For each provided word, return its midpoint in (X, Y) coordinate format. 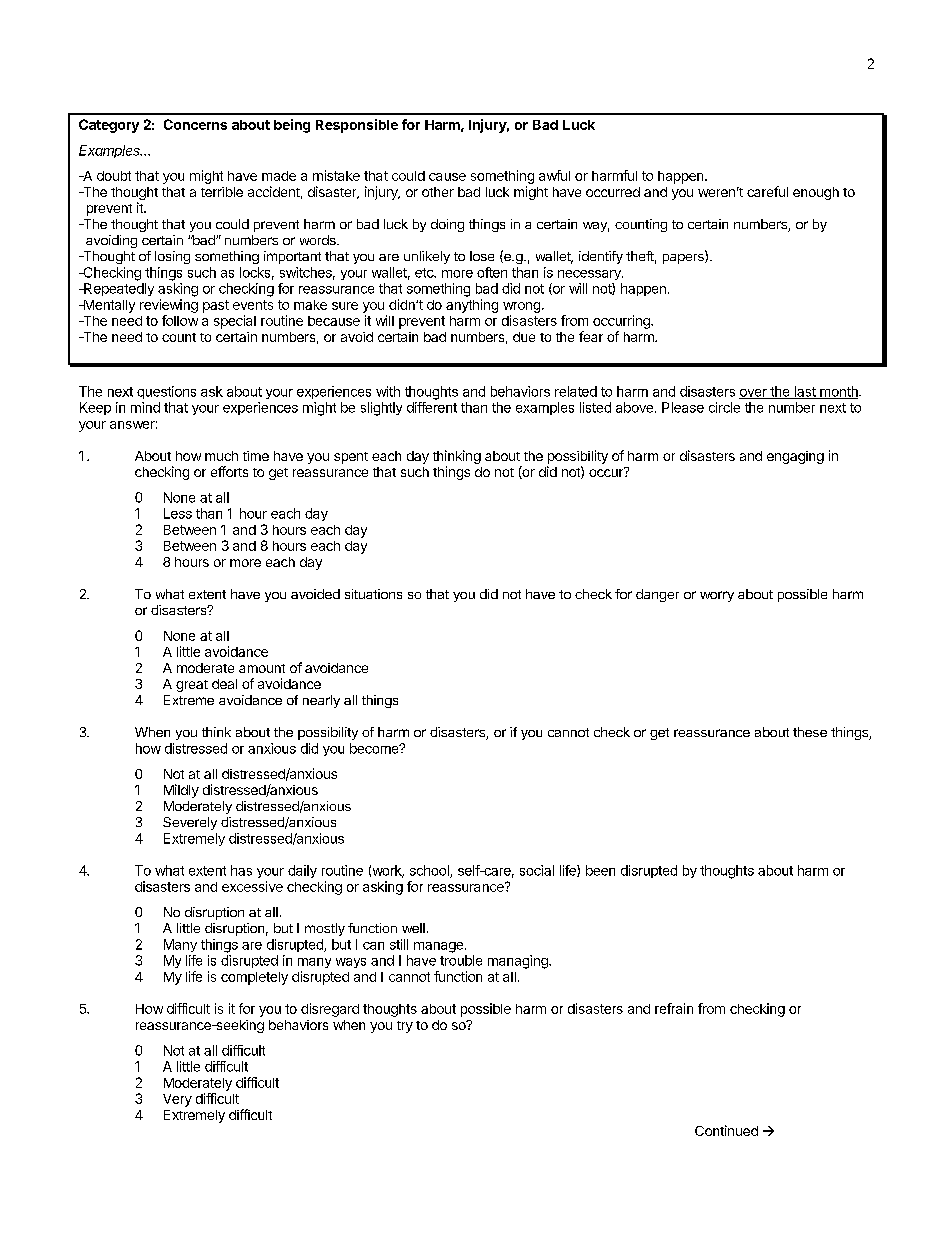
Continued (726, 1130)
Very (177, 1100)
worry (717, 596)
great (192, 686)
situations (373, 594)
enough (816, 193)
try (405, 1027)
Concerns (195, 124)
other (438, 192)
